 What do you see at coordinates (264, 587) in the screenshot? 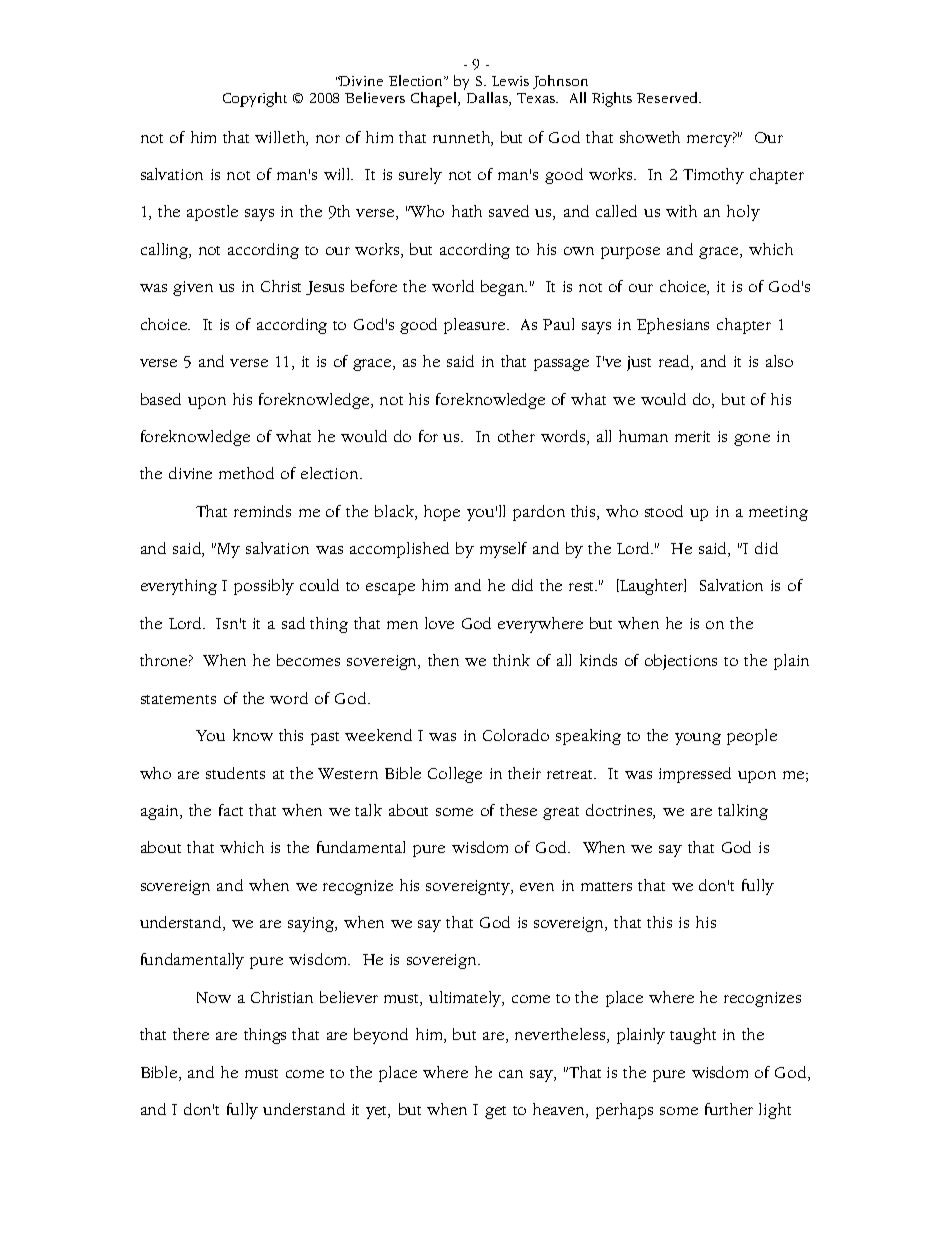
I see `possibly` at bounding box center [264, 587].
